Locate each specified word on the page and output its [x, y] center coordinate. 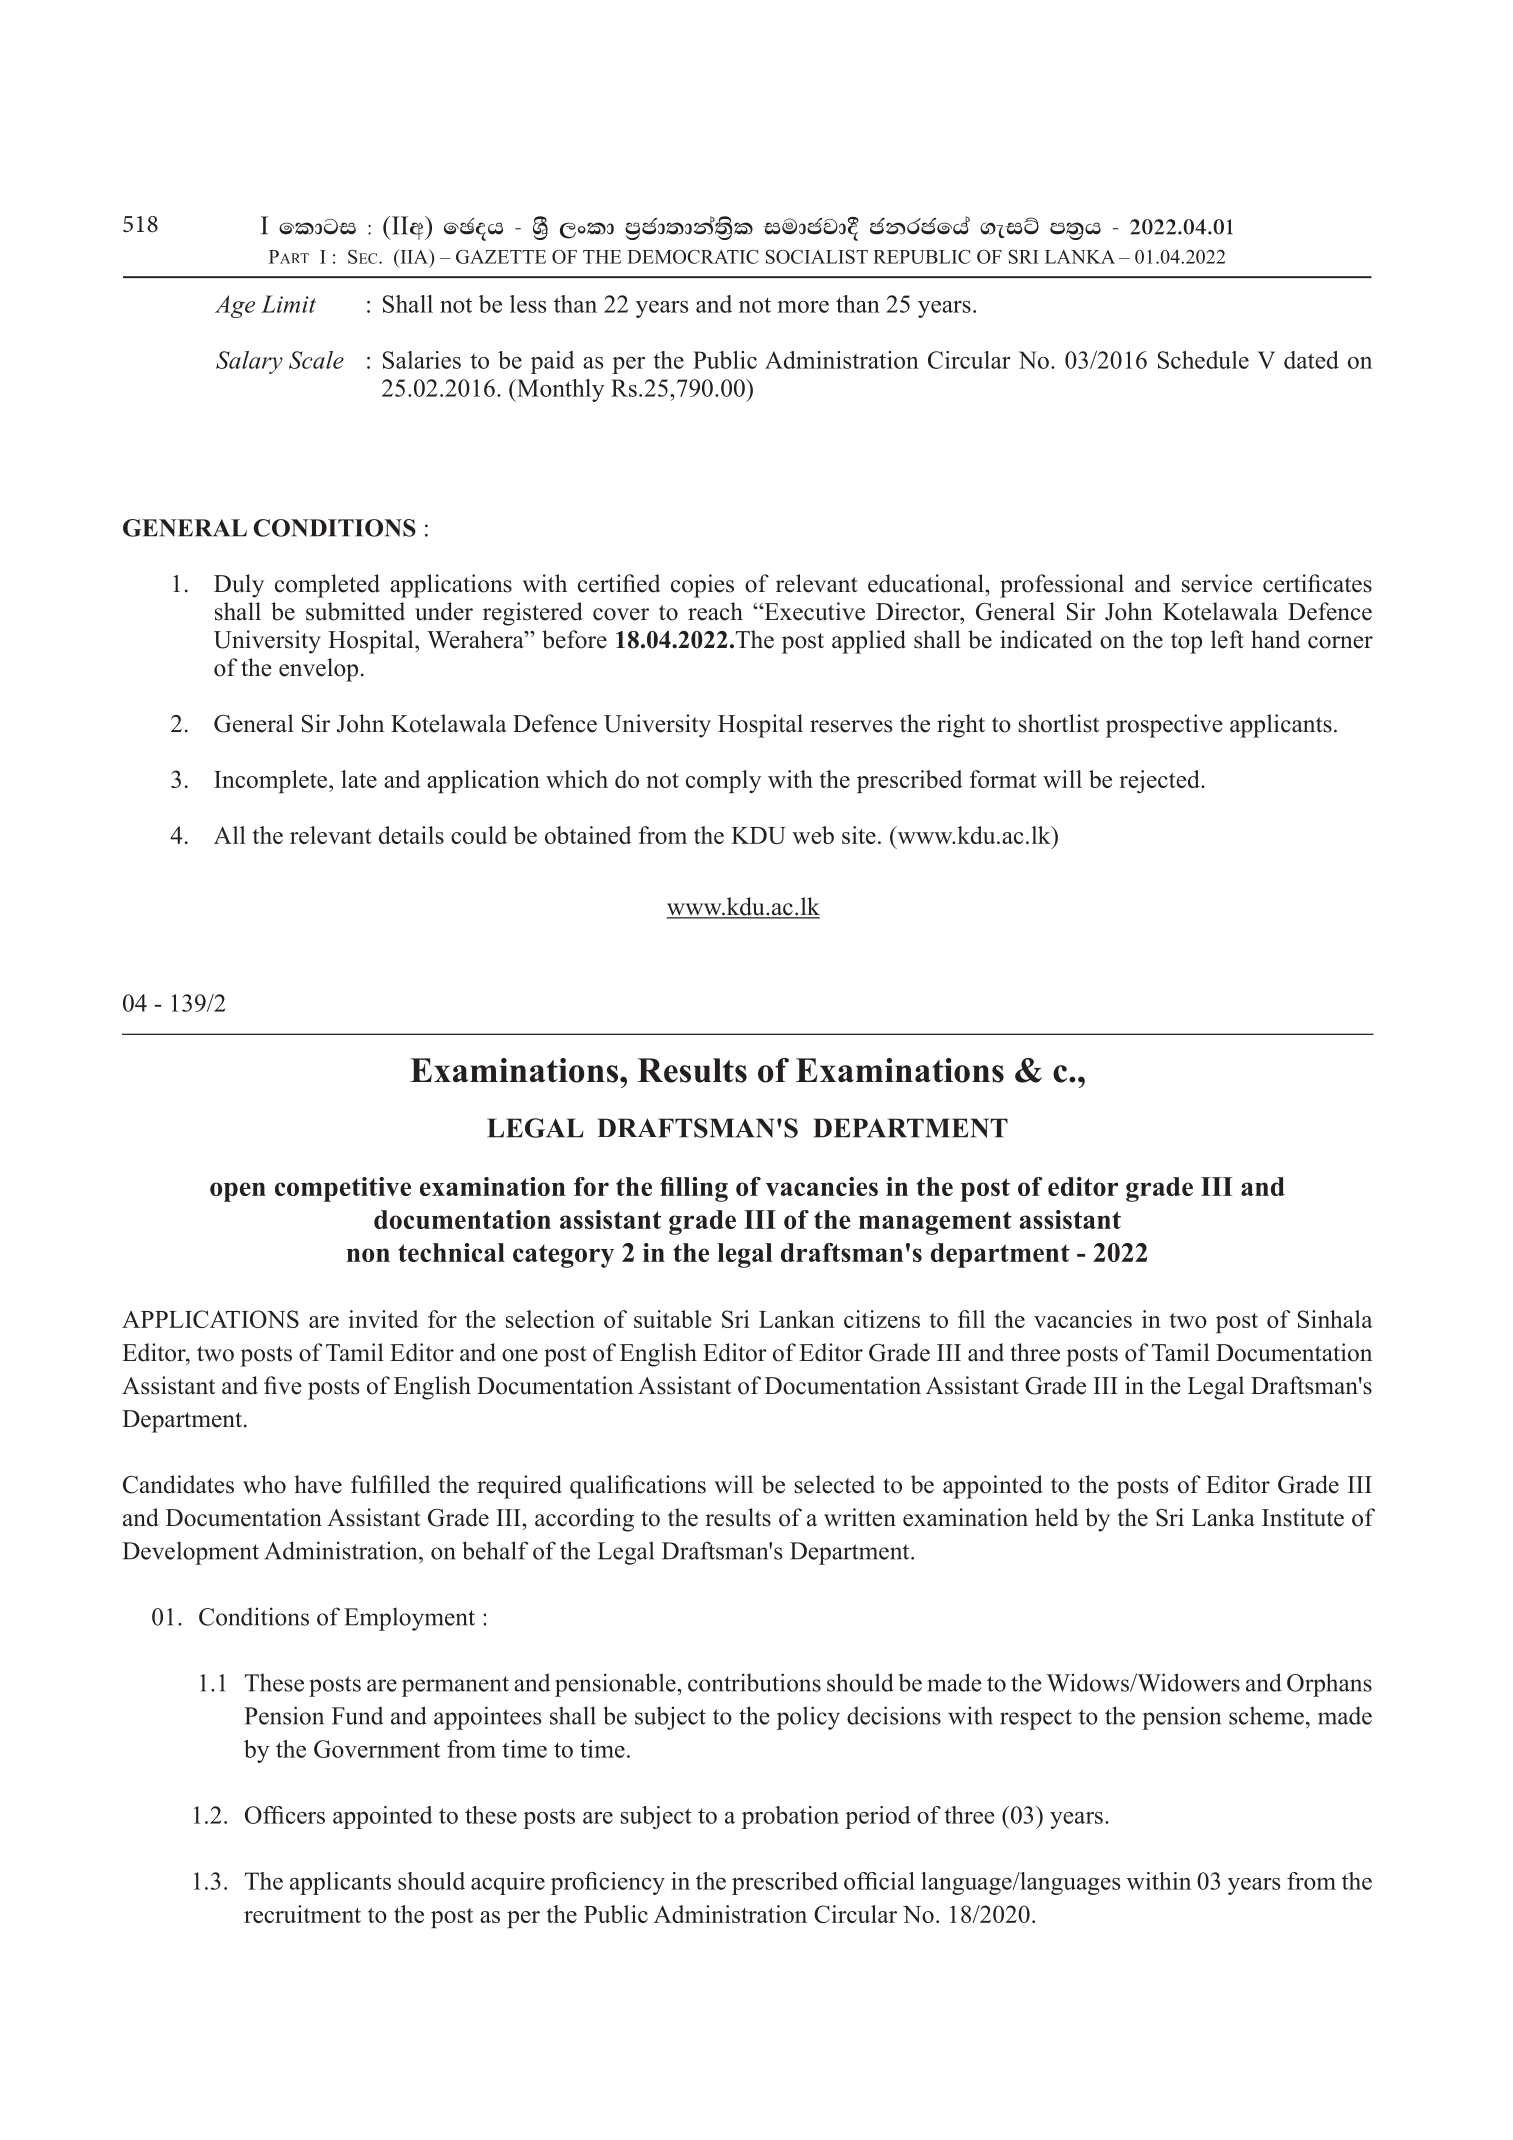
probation [790, 1817]
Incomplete [272, 781]
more [803, 307]
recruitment [302, 1914]
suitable [672, 1319]
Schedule [1203, 360]
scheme [1266, 1715]
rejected [1160, 781]
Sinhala [1335, 1319]
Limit [288, 304]
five [283, 1385]
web [813, 835]
